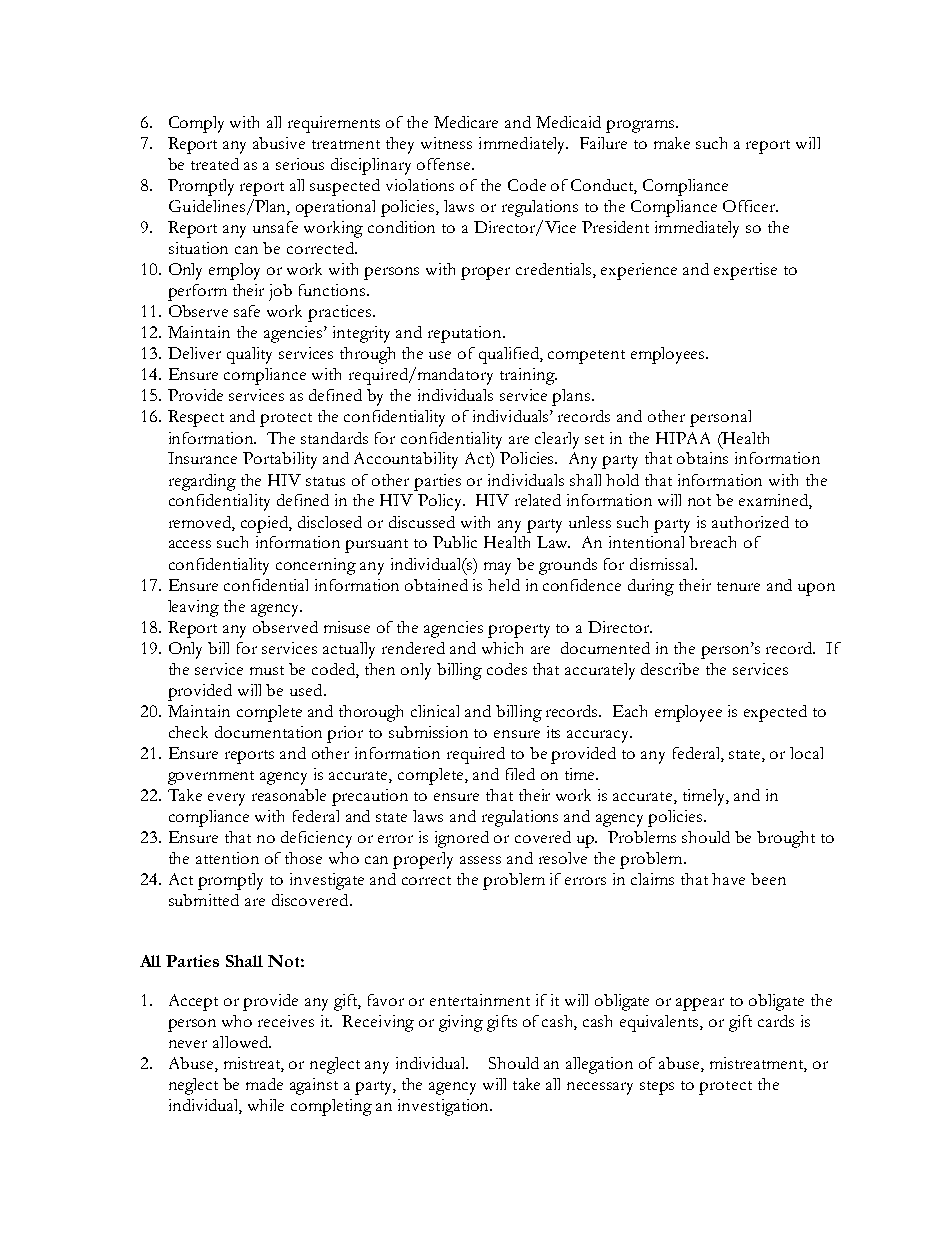  What do you see at coordinates (776, 1021) in the document?
I see `cards` at bounding box center [776, 1021].
